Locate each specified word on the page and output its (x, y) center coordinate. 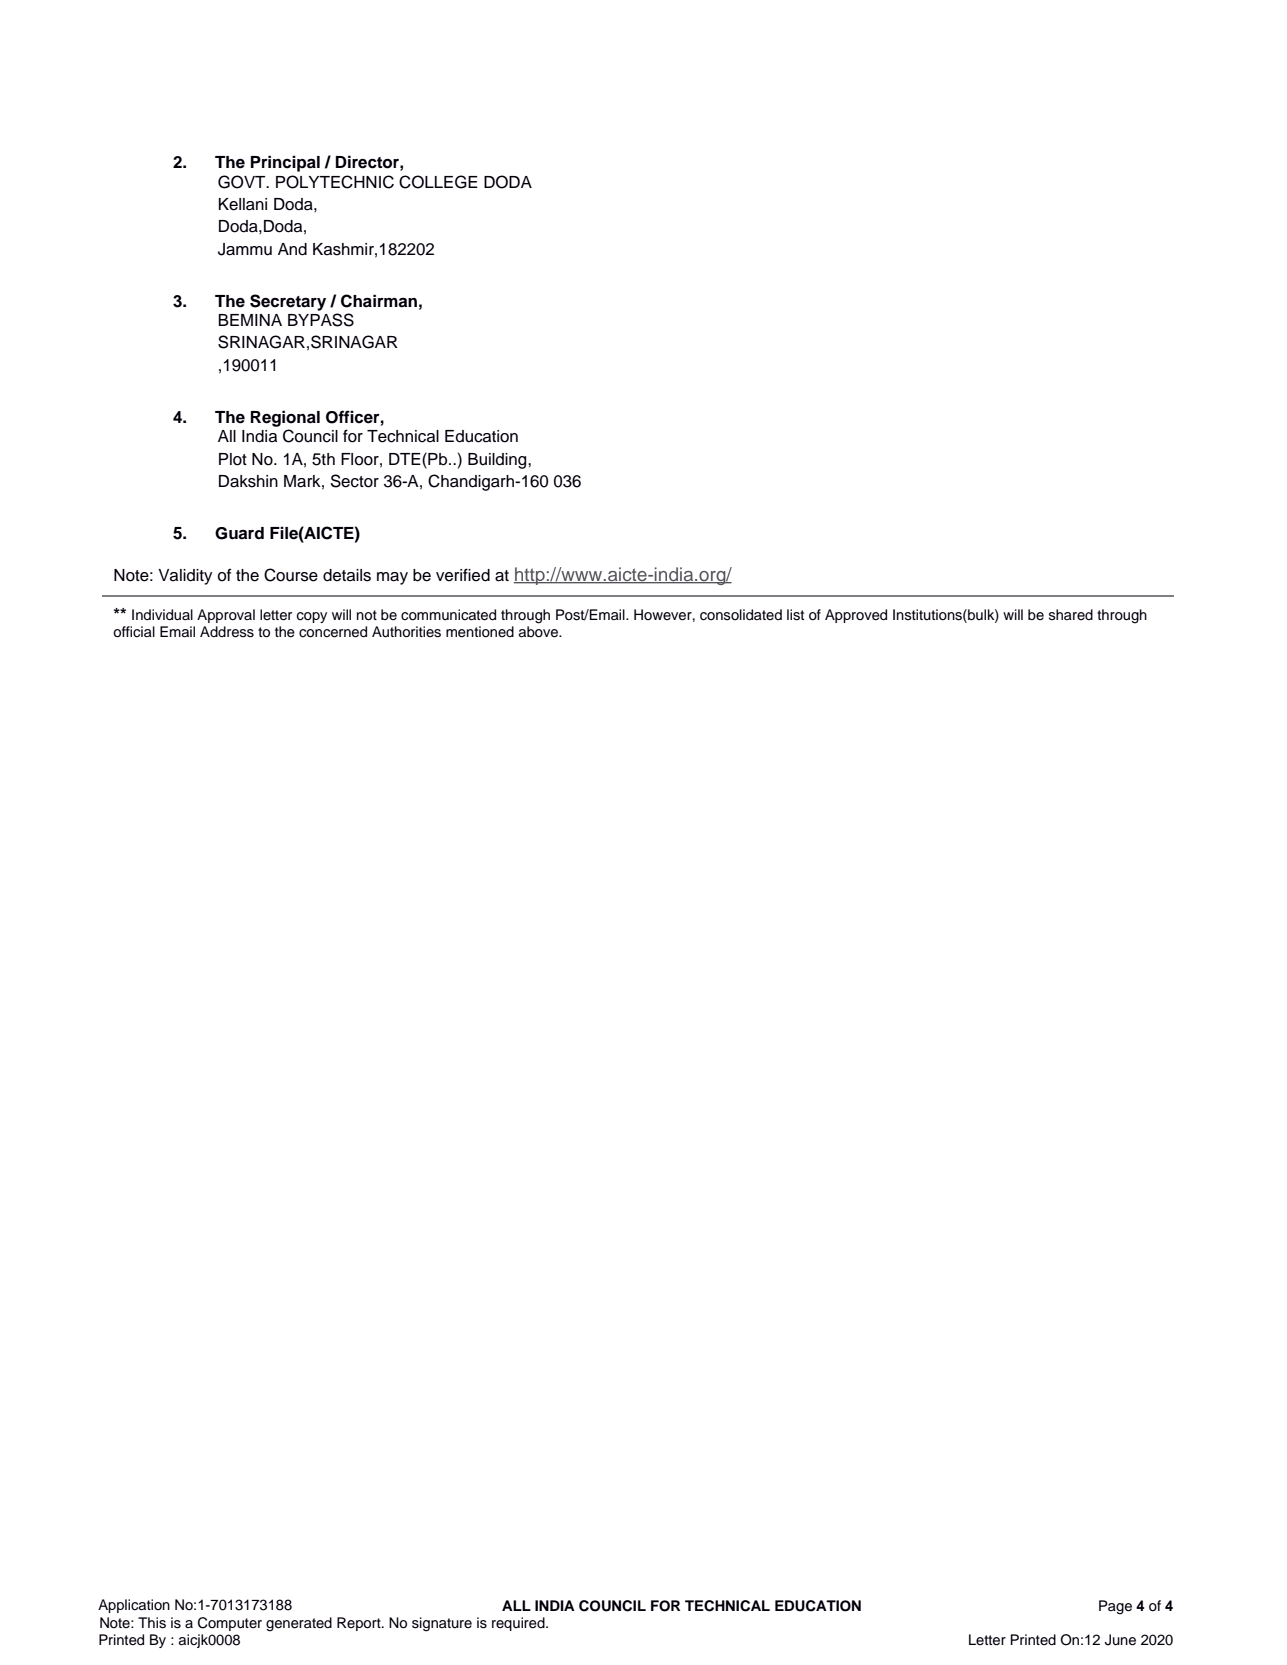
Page (1115, 1607)
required (519, 1624)
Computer (230, 1624)
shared (1071, 615)
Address (227, 632)
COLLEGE (438, 182)
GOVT (243, 182)
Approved (856, 616)
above (540, 632)
